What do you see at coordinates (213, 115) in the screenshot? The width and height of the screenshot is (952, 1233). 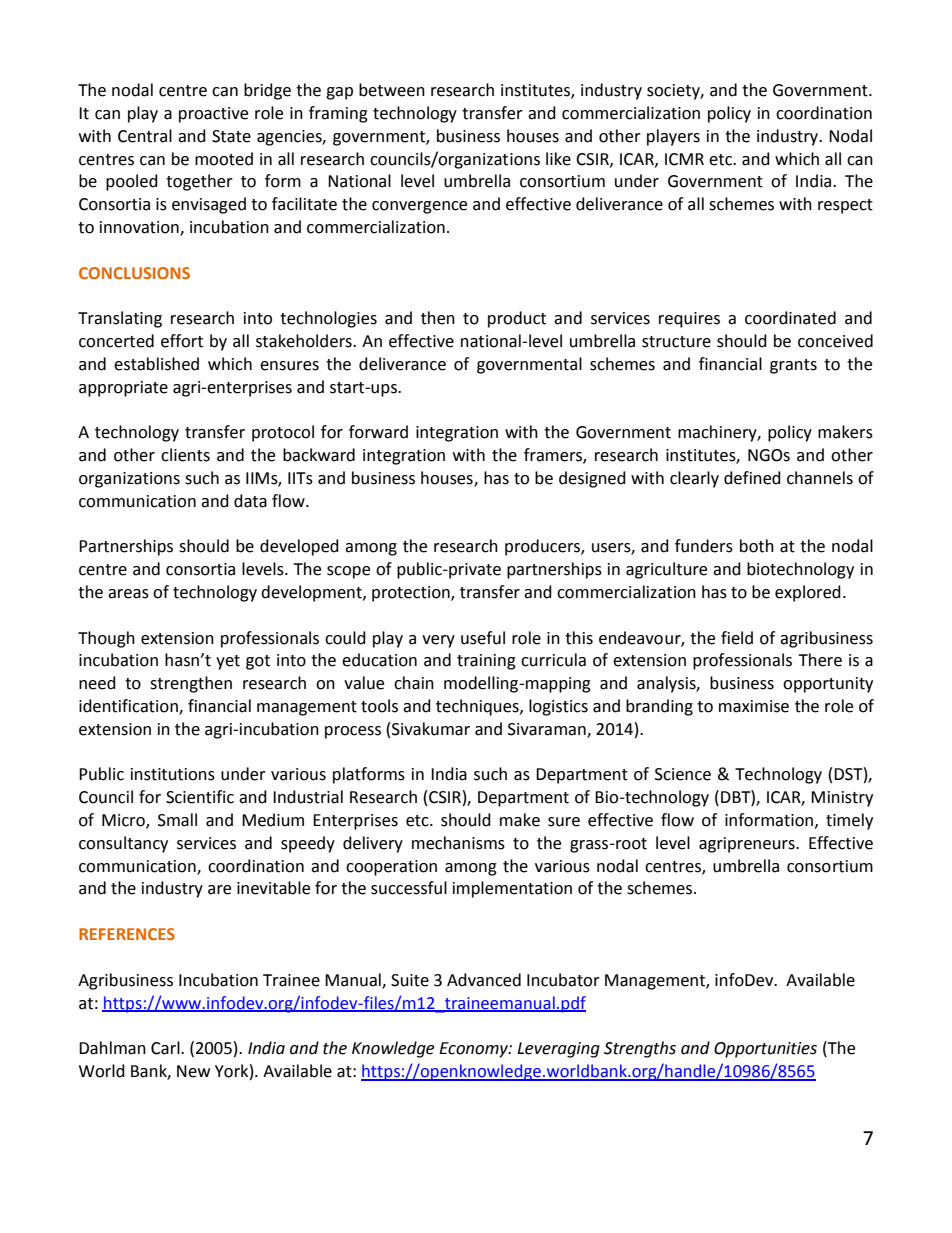 I see `proactive` at bounding box center [213, 115].
